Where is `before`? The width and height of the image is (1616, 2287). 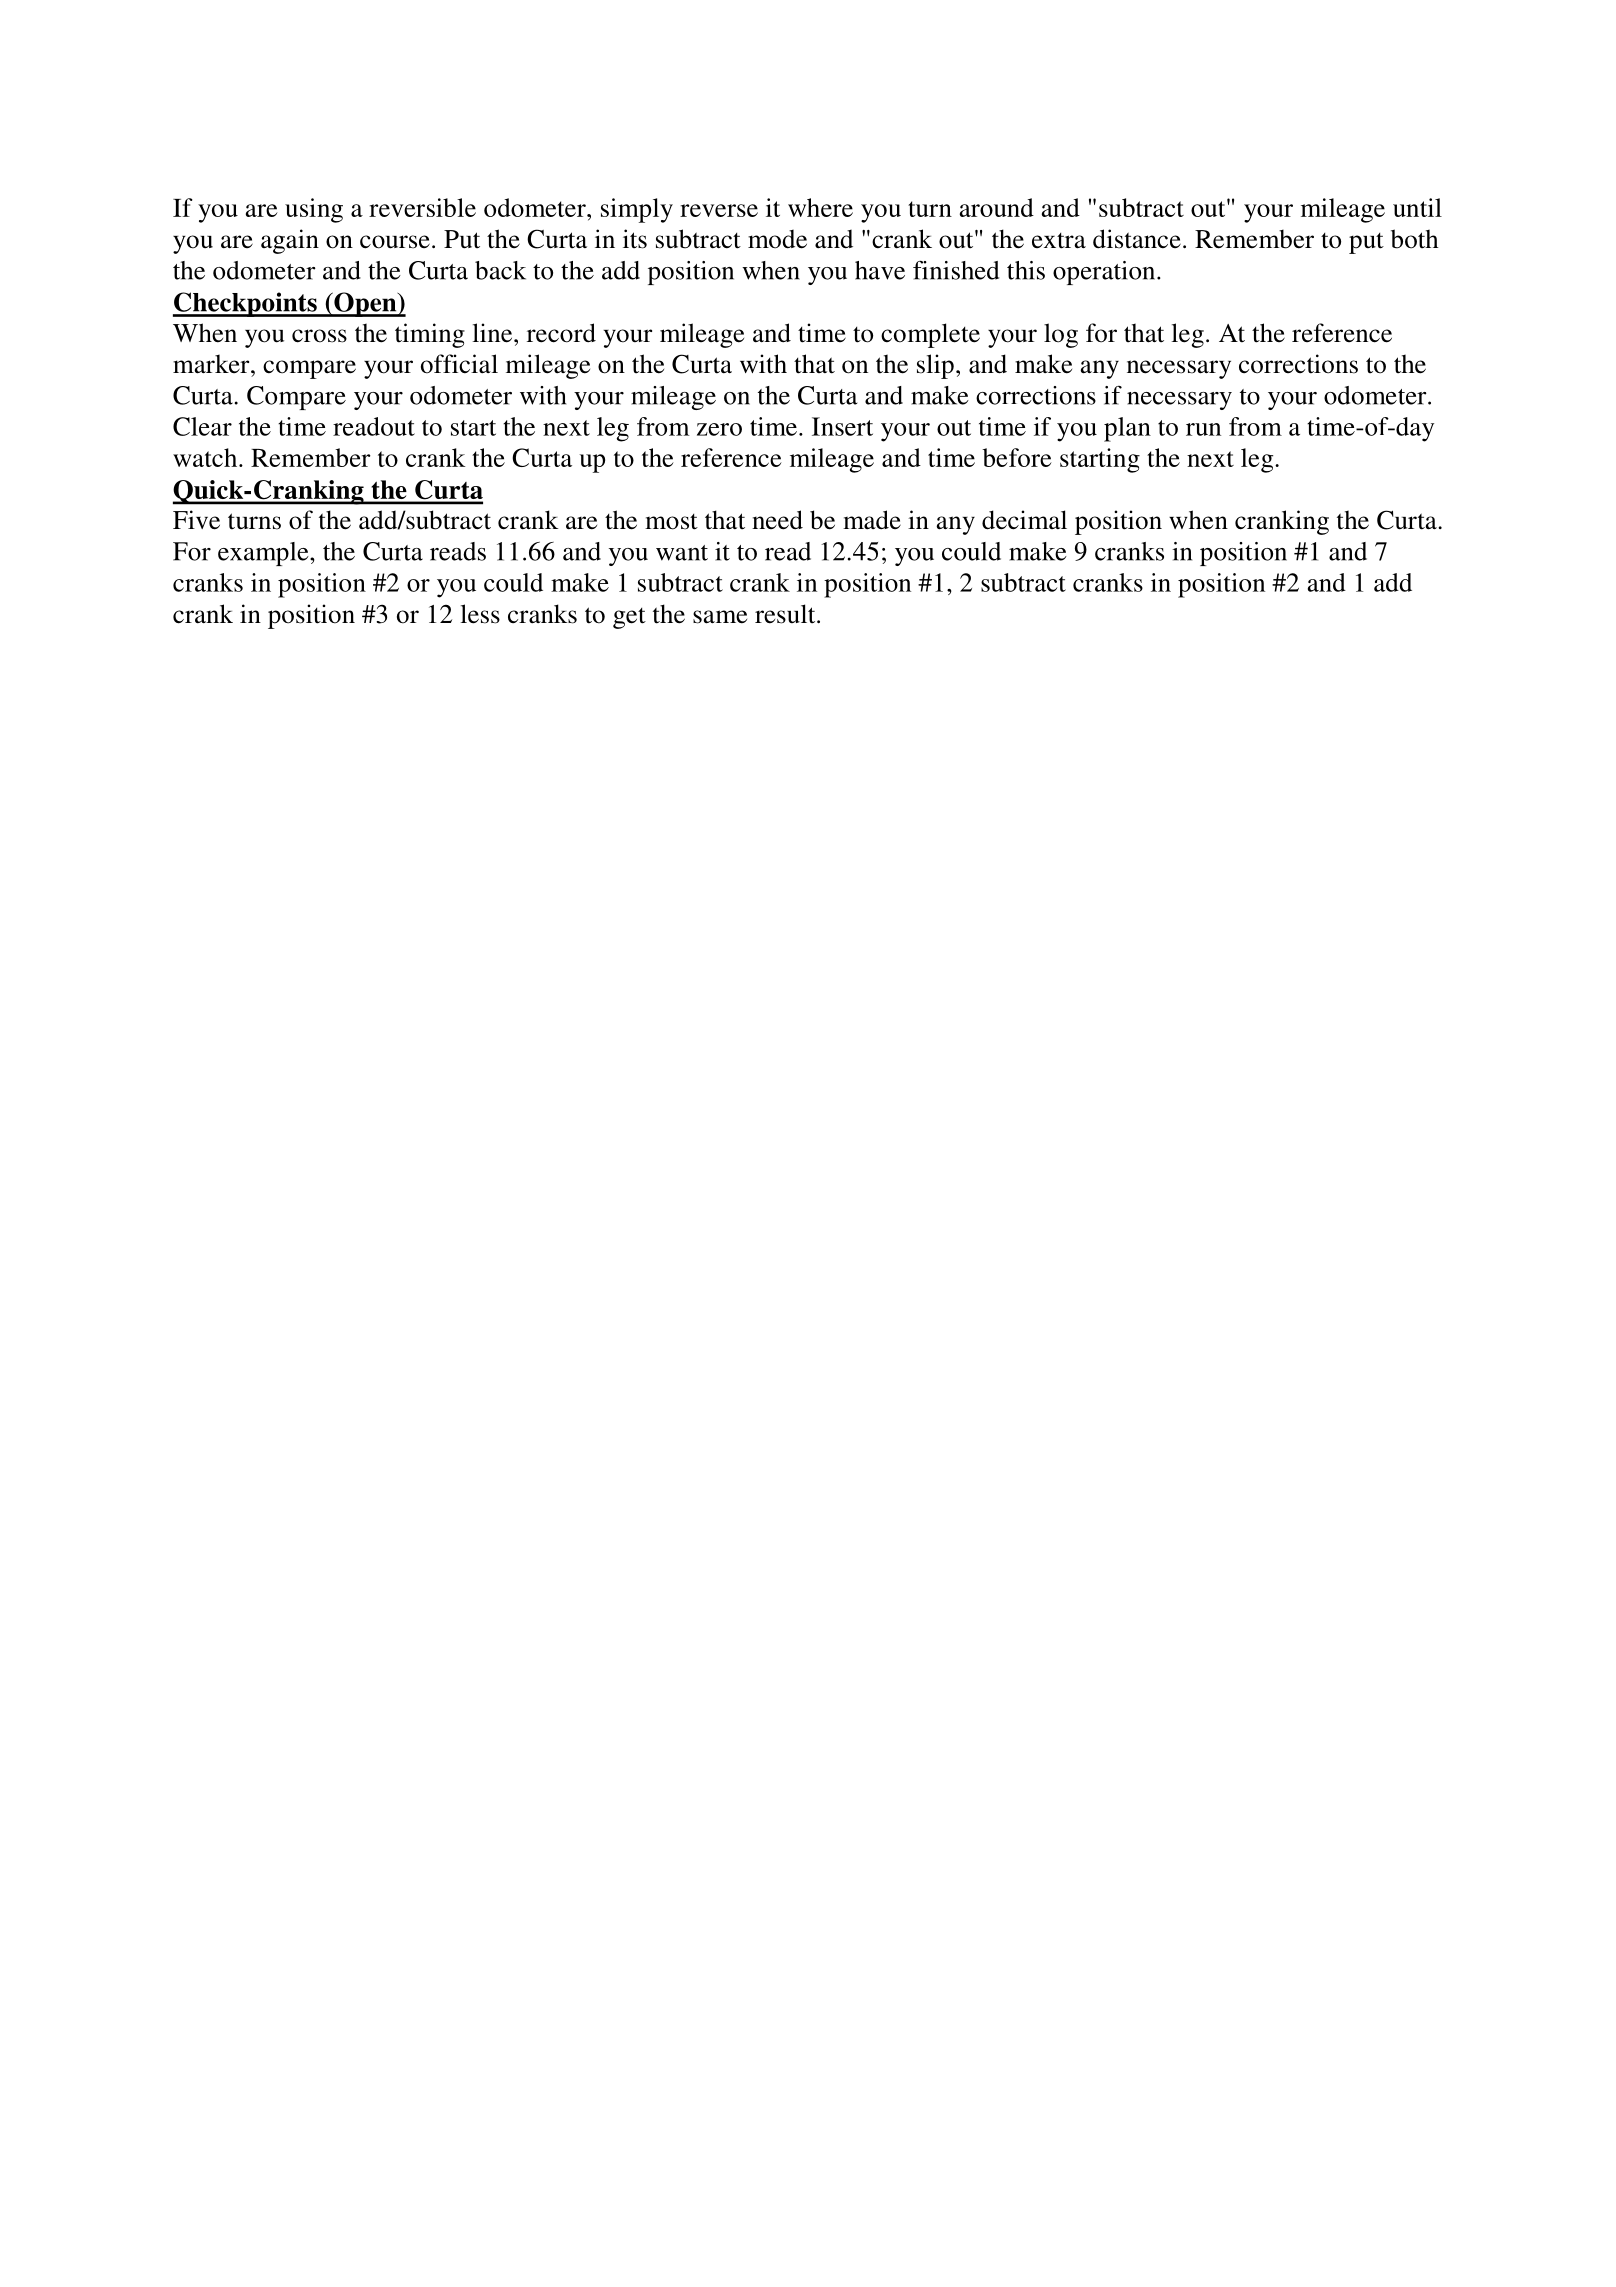 before is located at coordinates (1017, 457).
